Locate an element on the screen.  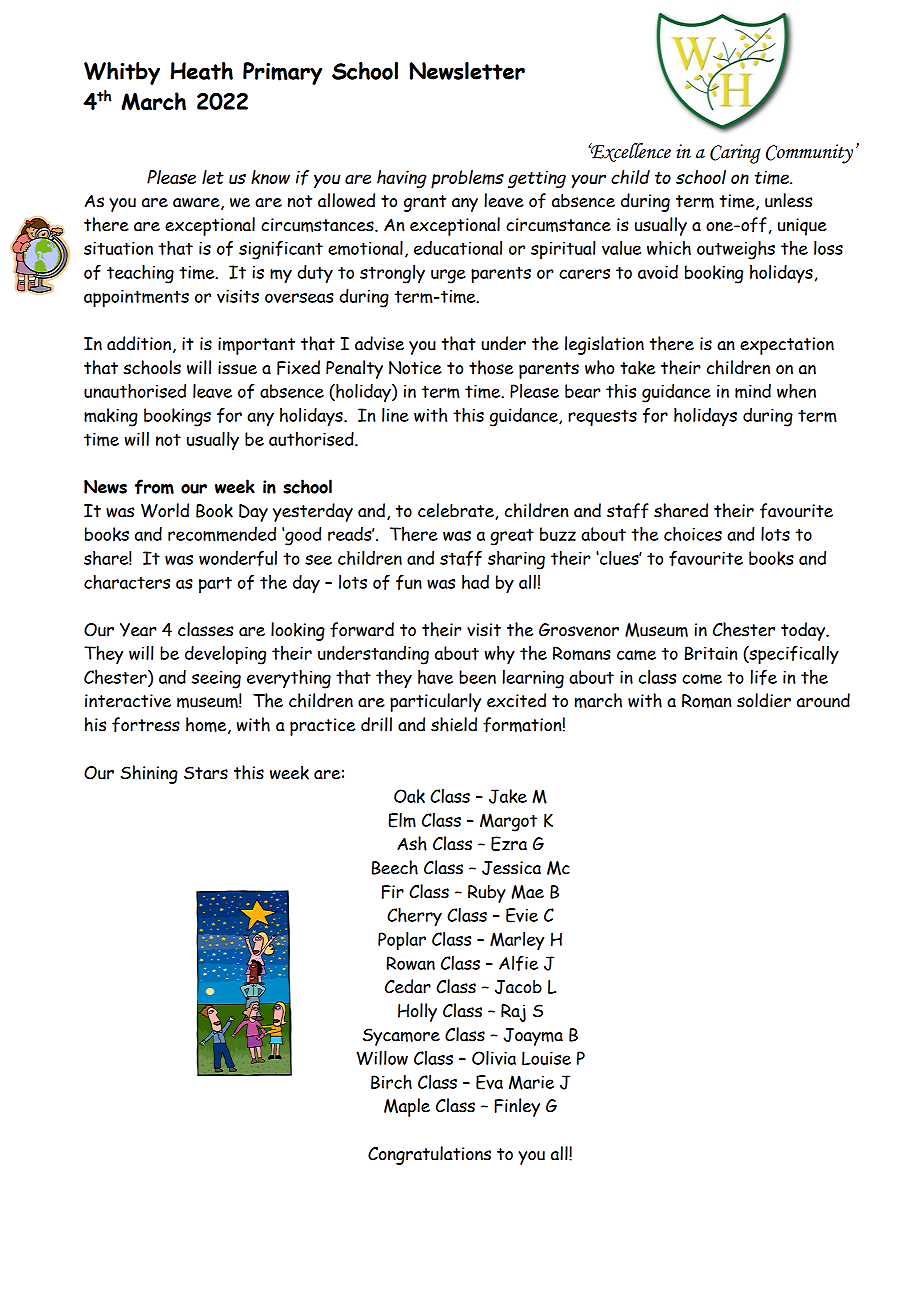
problems is located at coordinates (467, 179).
